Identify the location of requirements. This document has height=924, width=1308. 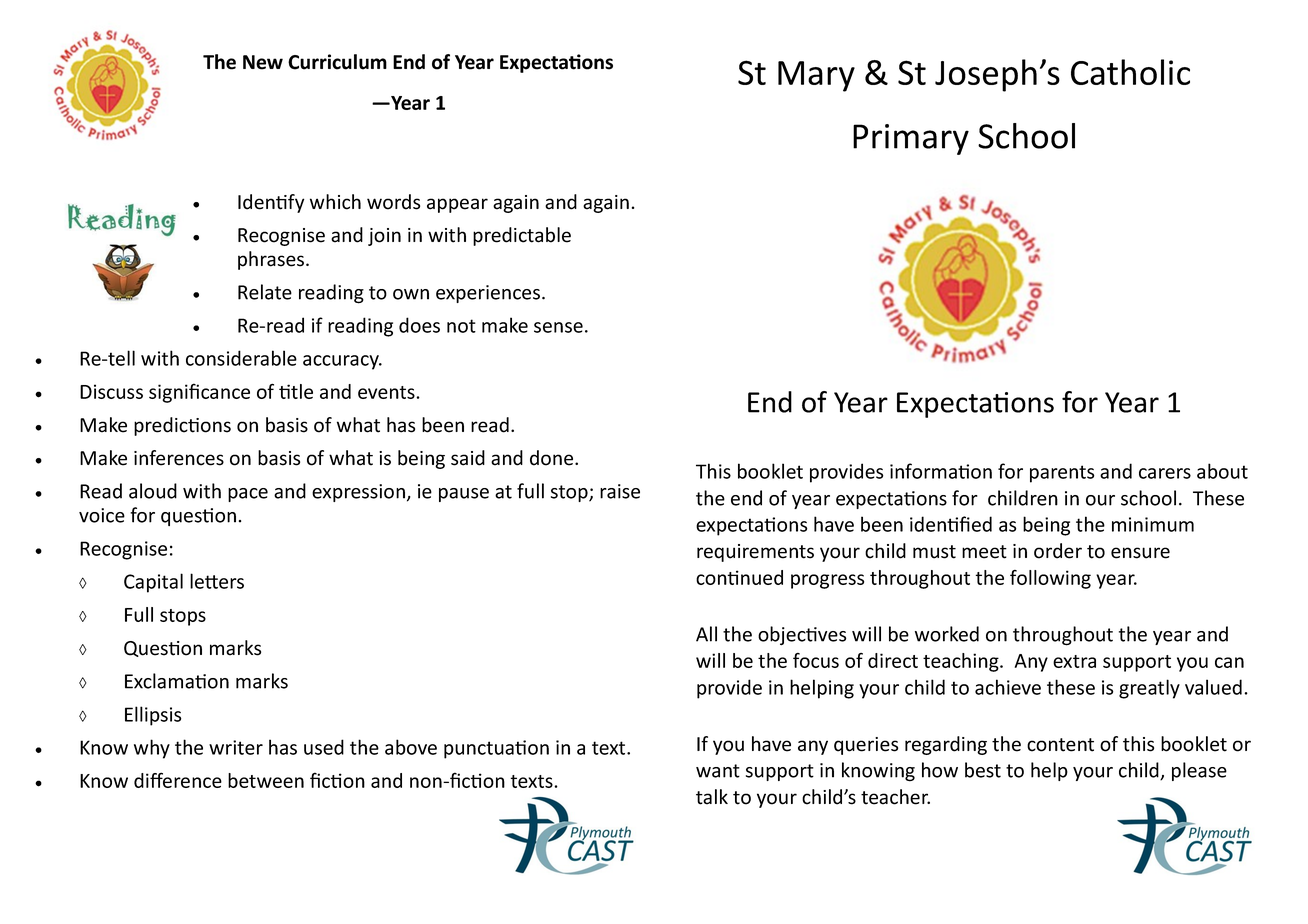
(755, 553).
